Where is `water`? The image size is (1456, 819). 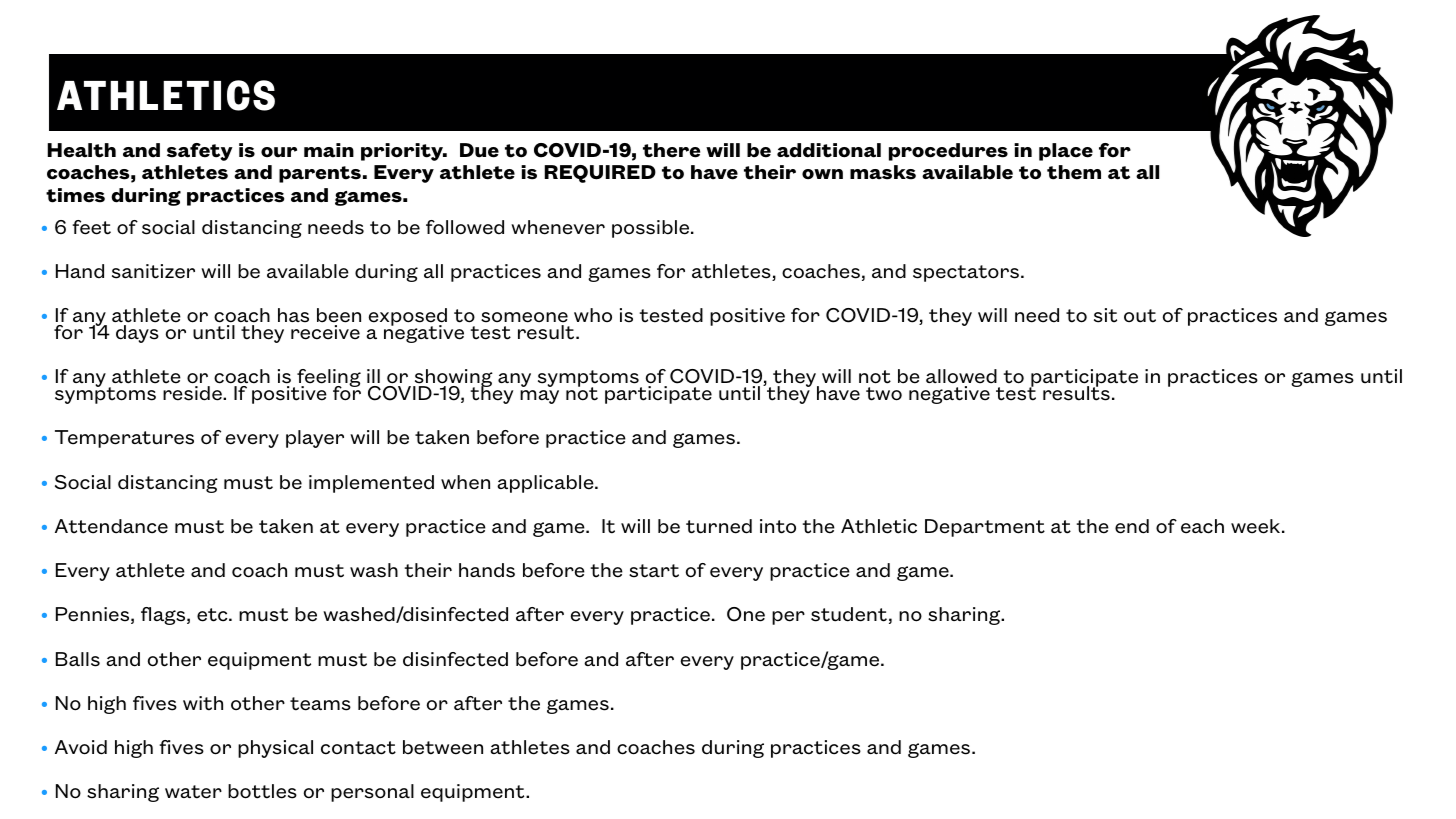
water is located at coordinates (193, 792).
